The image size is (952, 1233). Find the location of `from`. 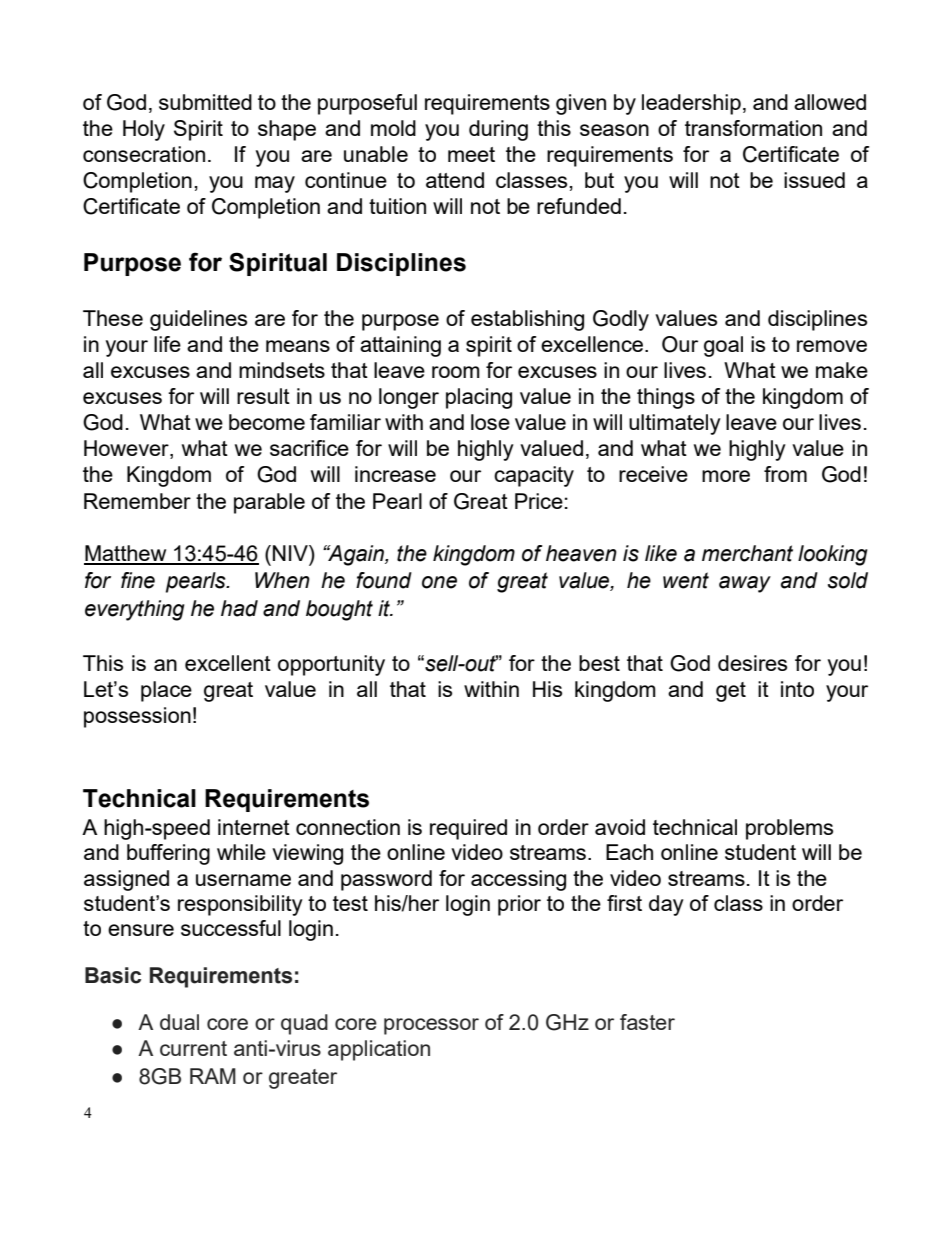

from is located at coordinates (785, 474).
